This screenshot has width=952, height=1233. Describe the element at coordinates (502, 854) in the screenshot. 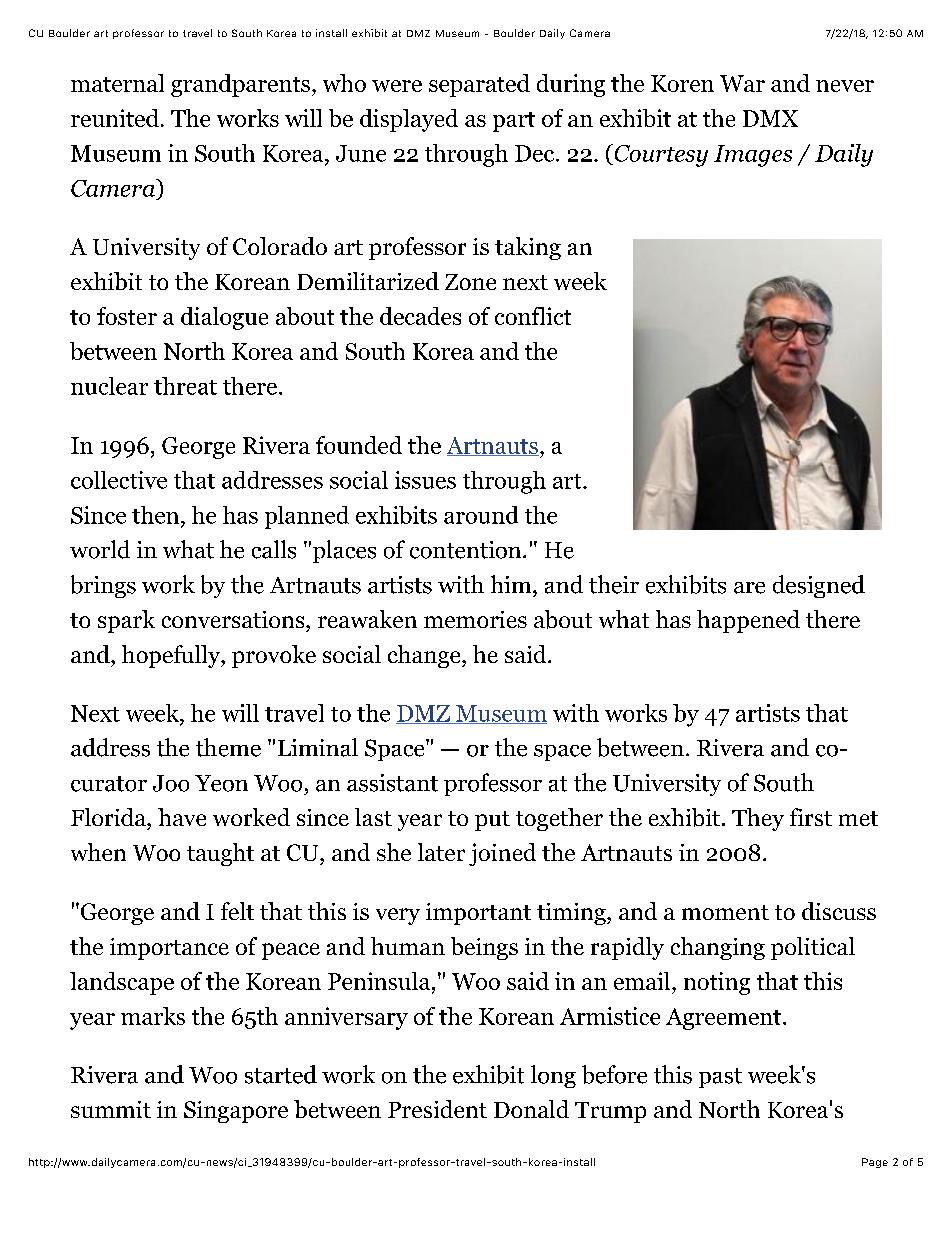

I see `joined` at that location.
